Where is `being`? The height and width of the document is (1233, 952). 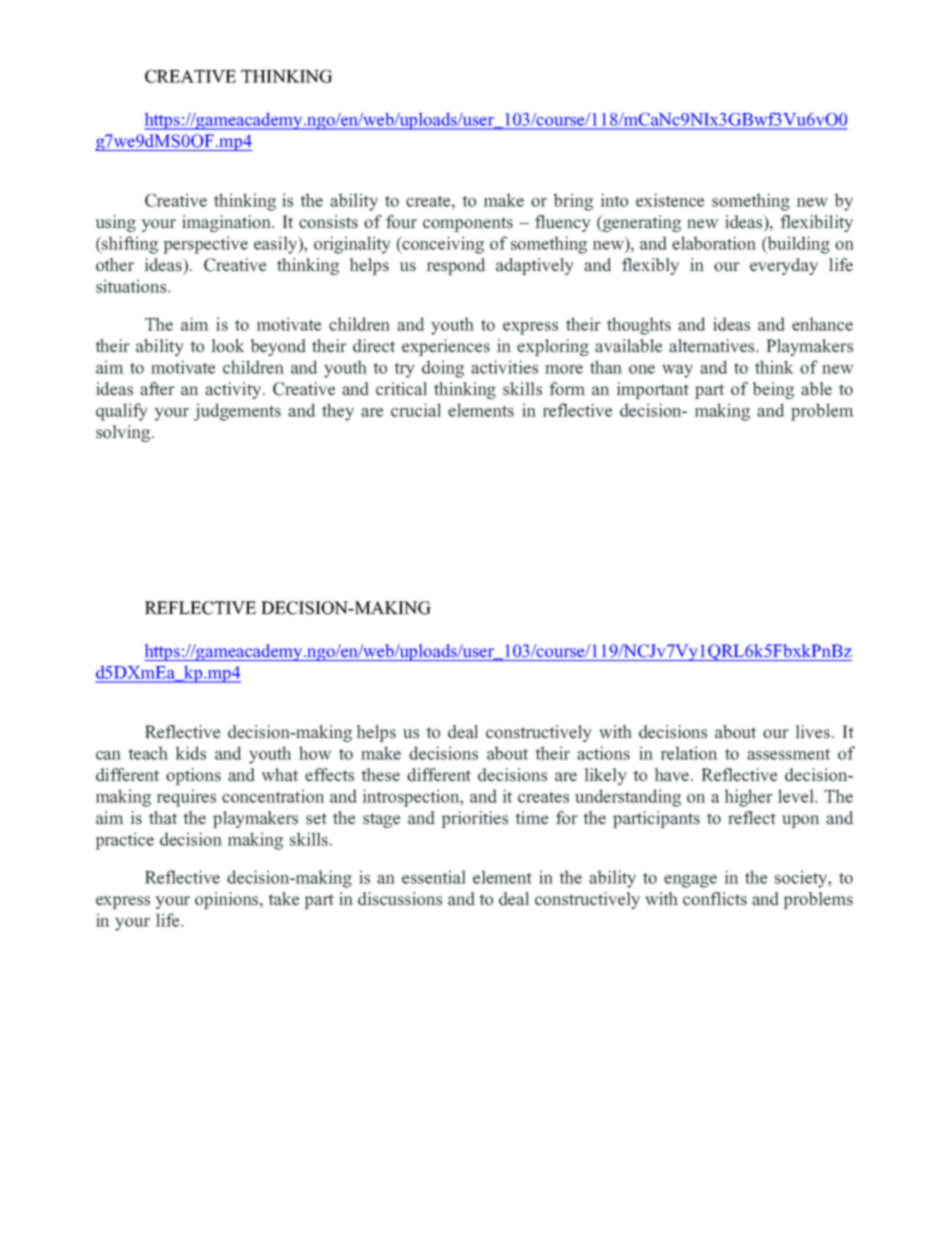 being is located at coordinates (773, 390).
